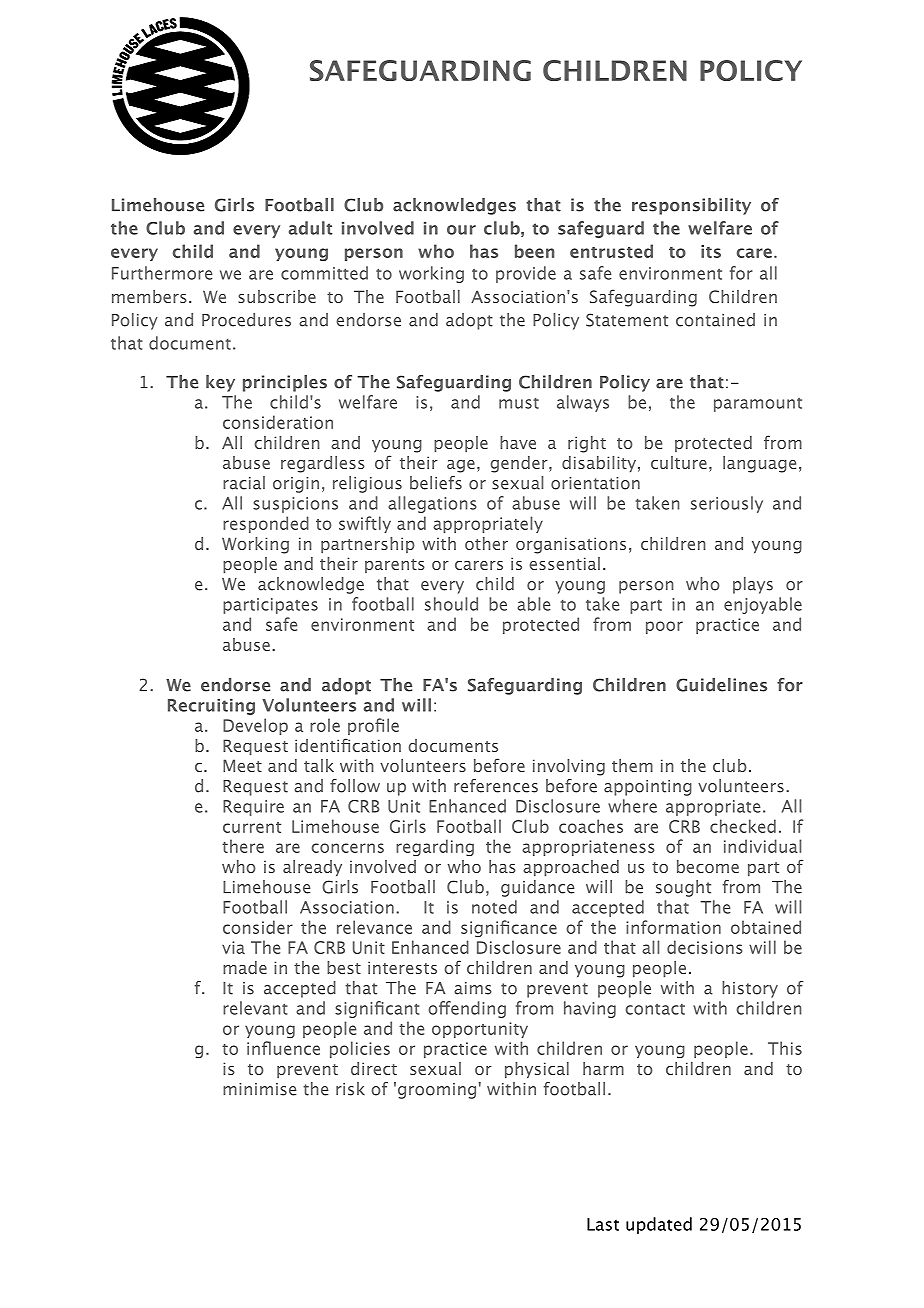  What do you see at coordinates (260, 1089) in the document?
I see `minimise` at bounding box center [260, 1089].
